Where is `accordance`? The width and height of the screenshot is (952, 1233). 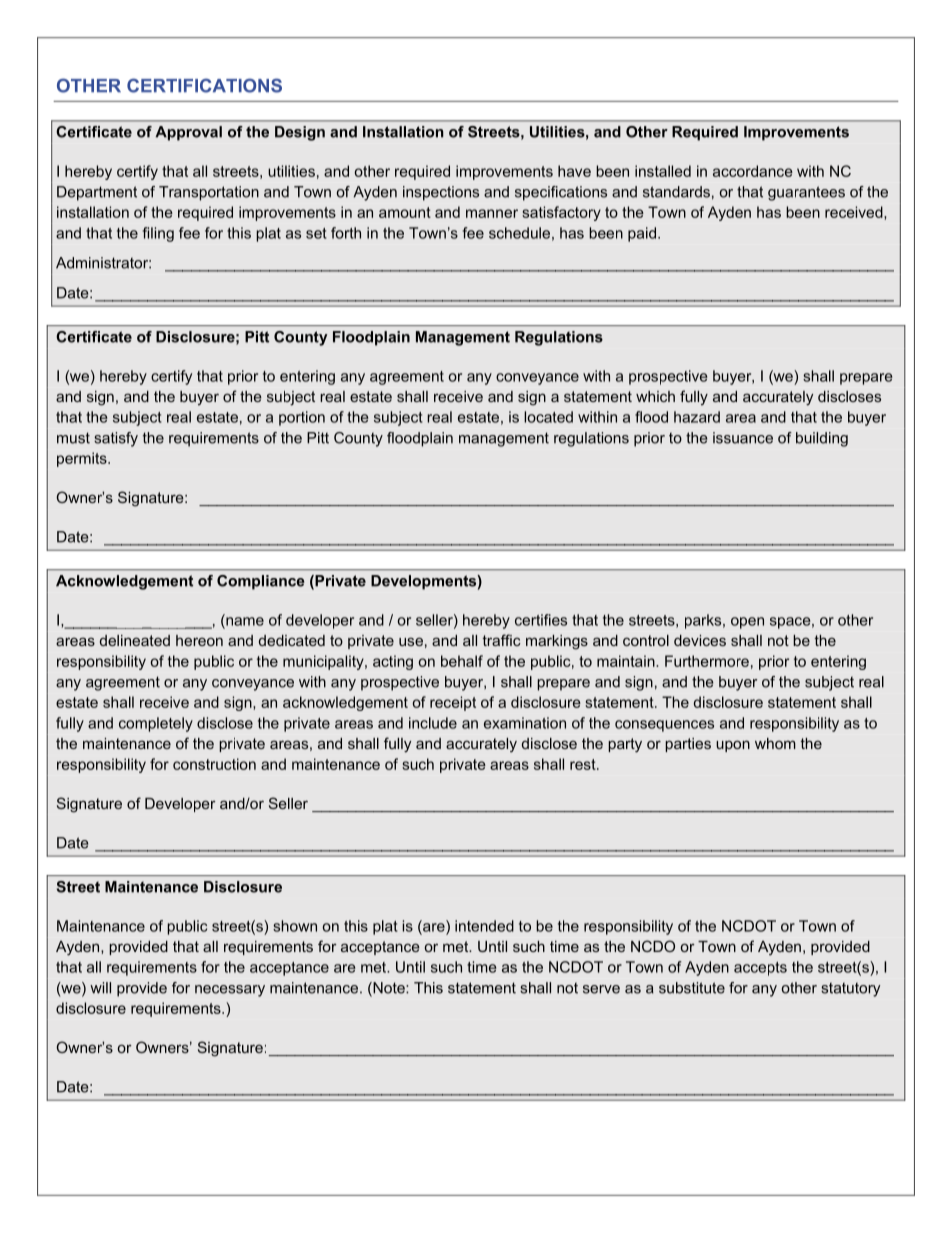 accordance is located at coordinates (753, 171).
